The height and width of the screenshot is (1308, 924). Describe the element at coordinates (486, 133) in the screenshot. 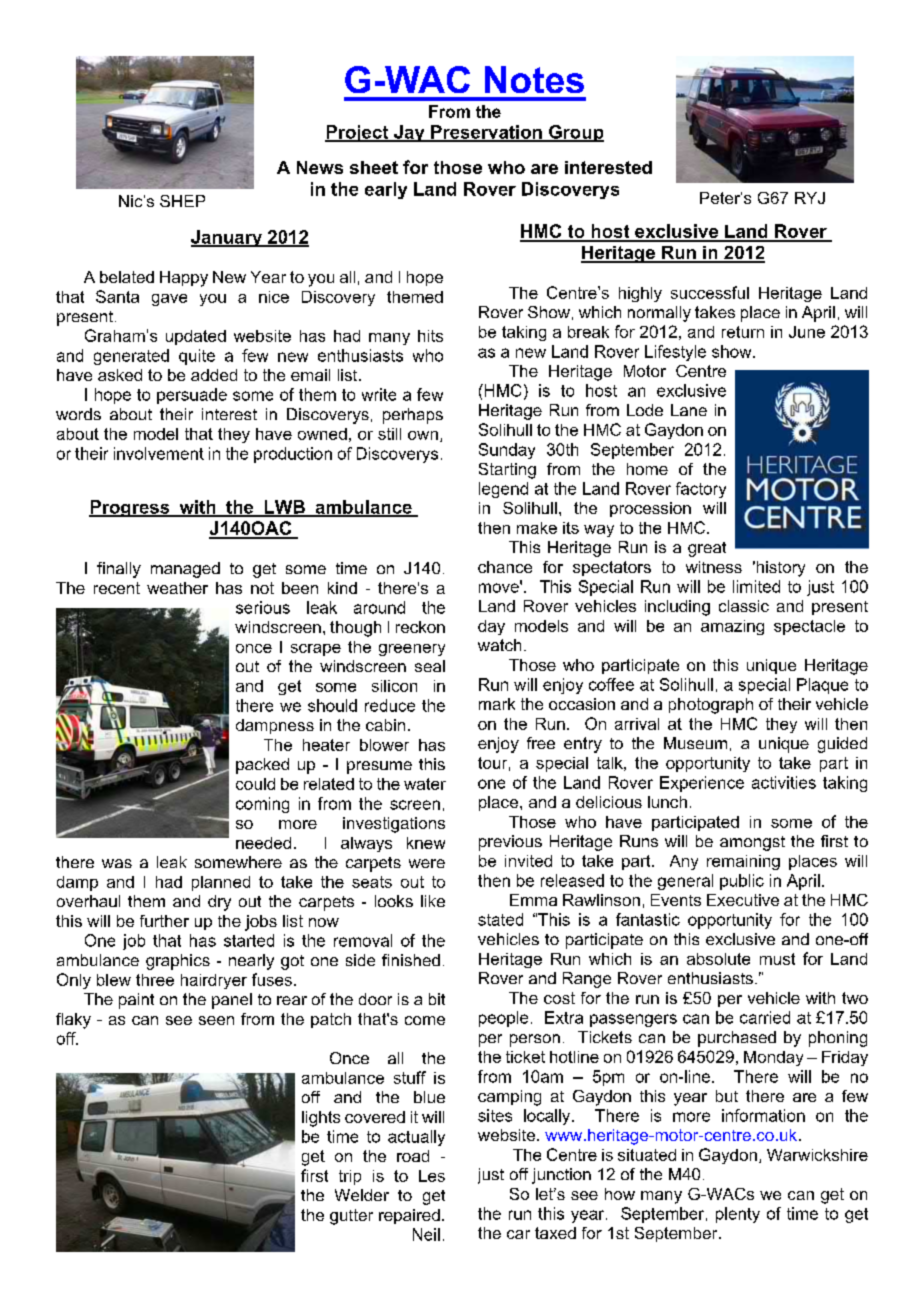

I see `Preservation` at that location.
